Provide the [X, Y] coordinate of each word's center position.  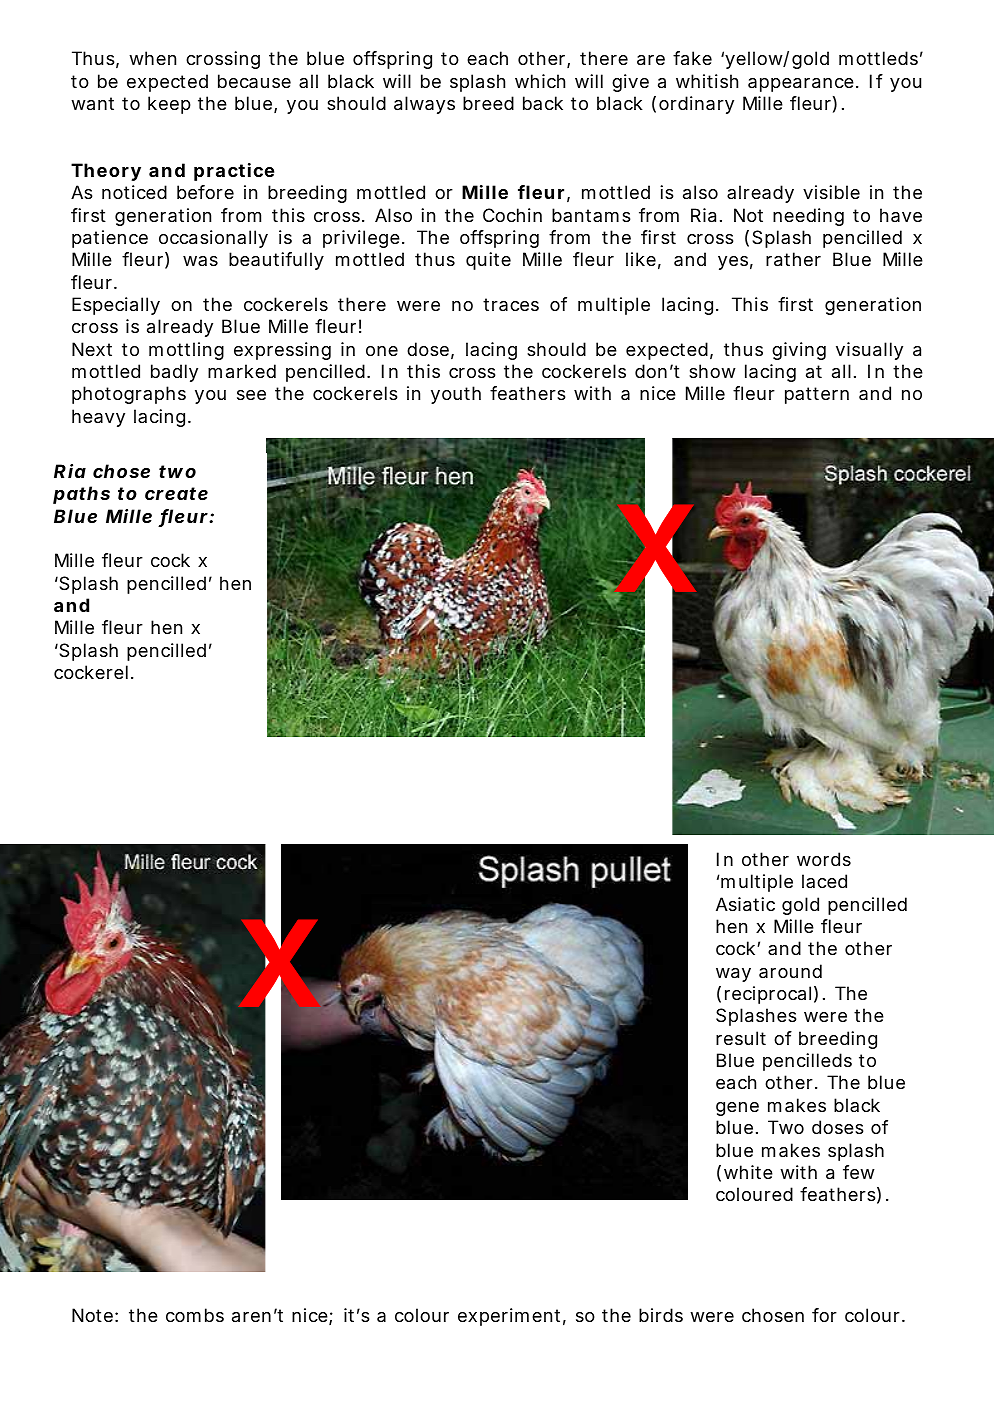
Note [92, 1315]
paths [81, 495]
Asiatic [745, 904]
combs [195, 1315]
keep [169, 105]
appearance [801, 85]
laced [824, 881]
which [540, 81]
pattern [817, 395]
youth [456, 395]
